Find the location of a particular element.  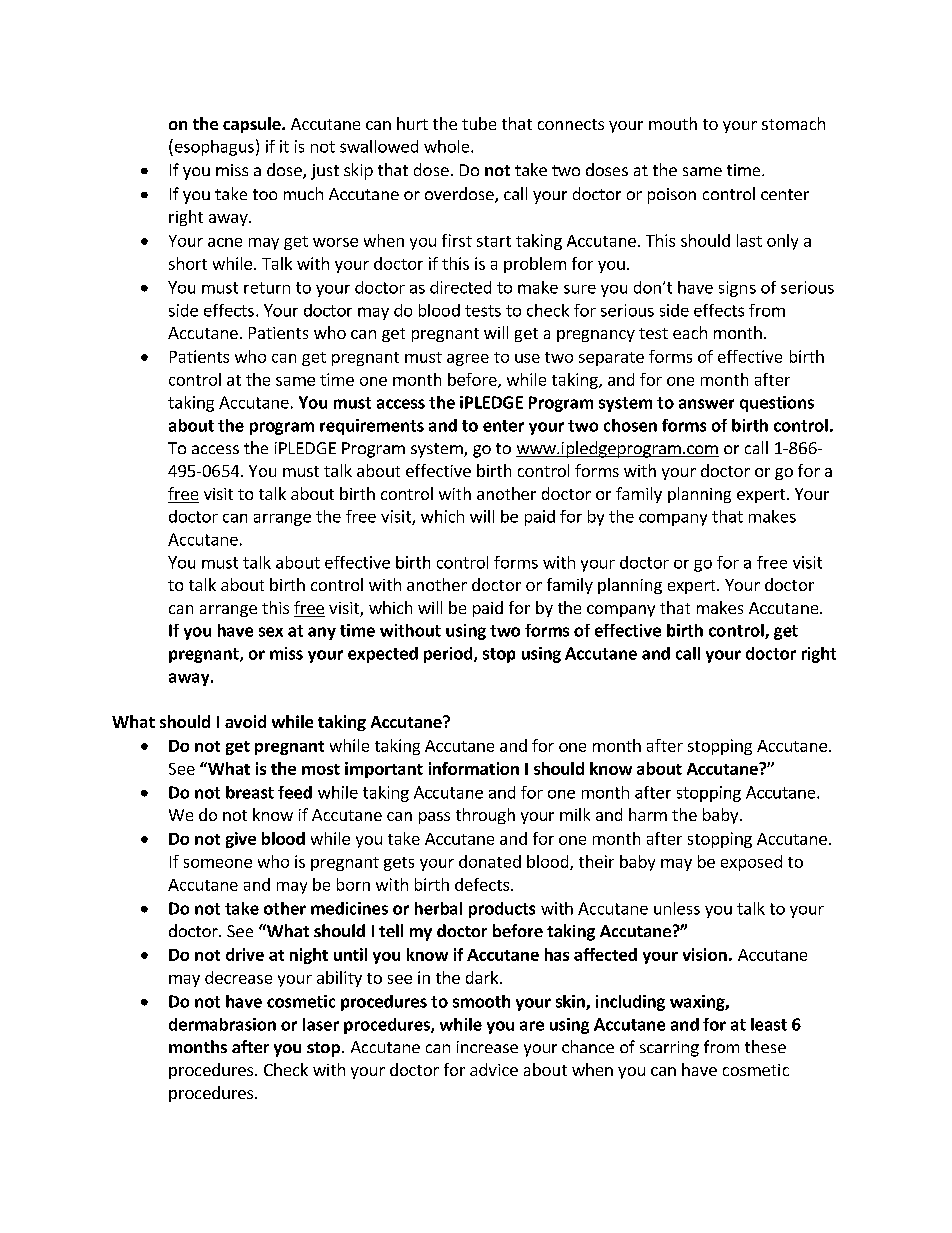

mouth is located at coordinates (673, 123).
